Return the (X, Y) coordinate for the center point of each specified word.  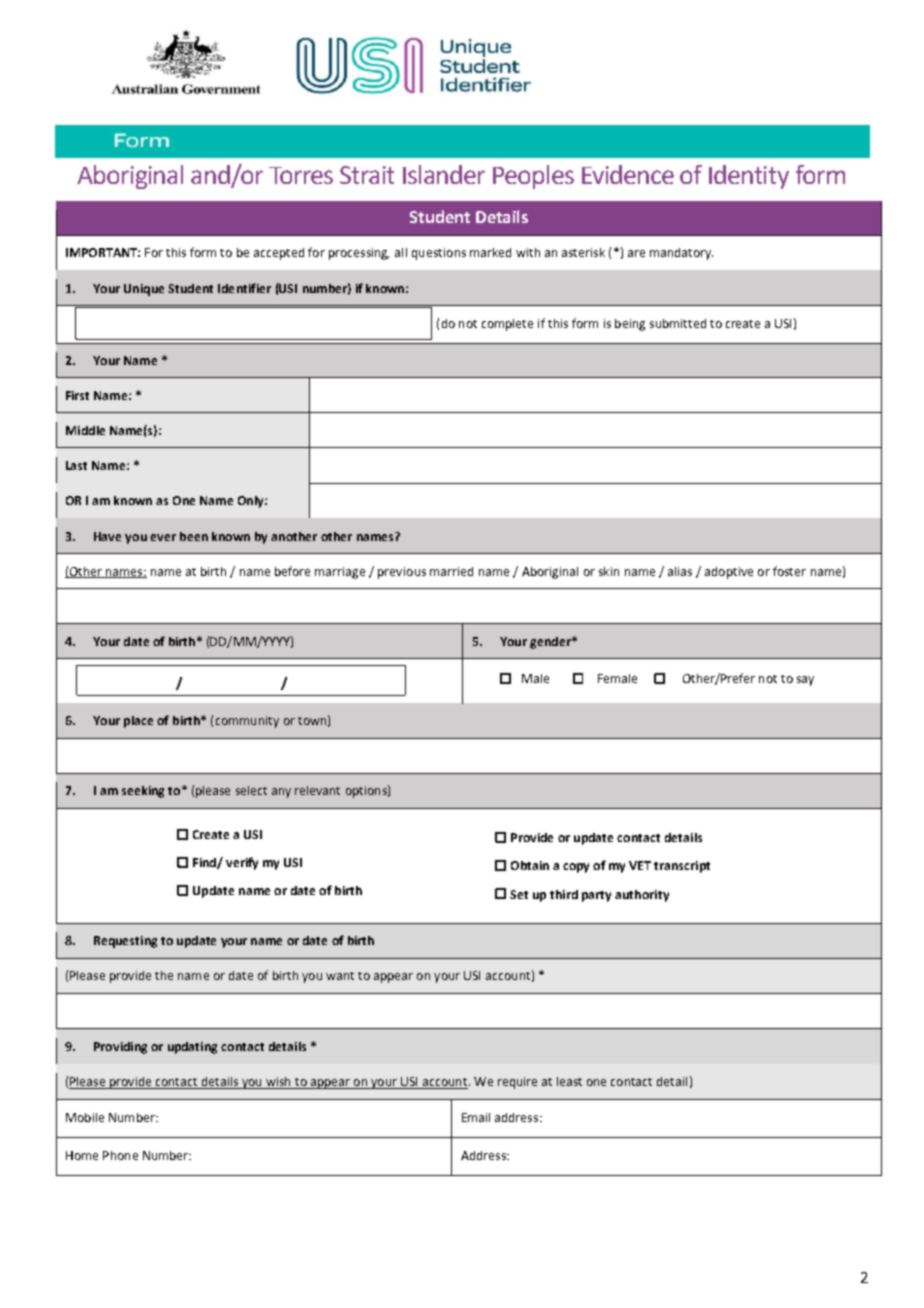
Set (519, 894)
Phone (120, 1155)
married (451, 571)
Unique (144, 290)
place (138, 722)
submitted (678, 323)
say (805, 681)
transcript (682, 867)
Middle (85, 430)
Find (205, 863)
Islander (444, 174)
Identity (749, 177)
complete (507, 325)
